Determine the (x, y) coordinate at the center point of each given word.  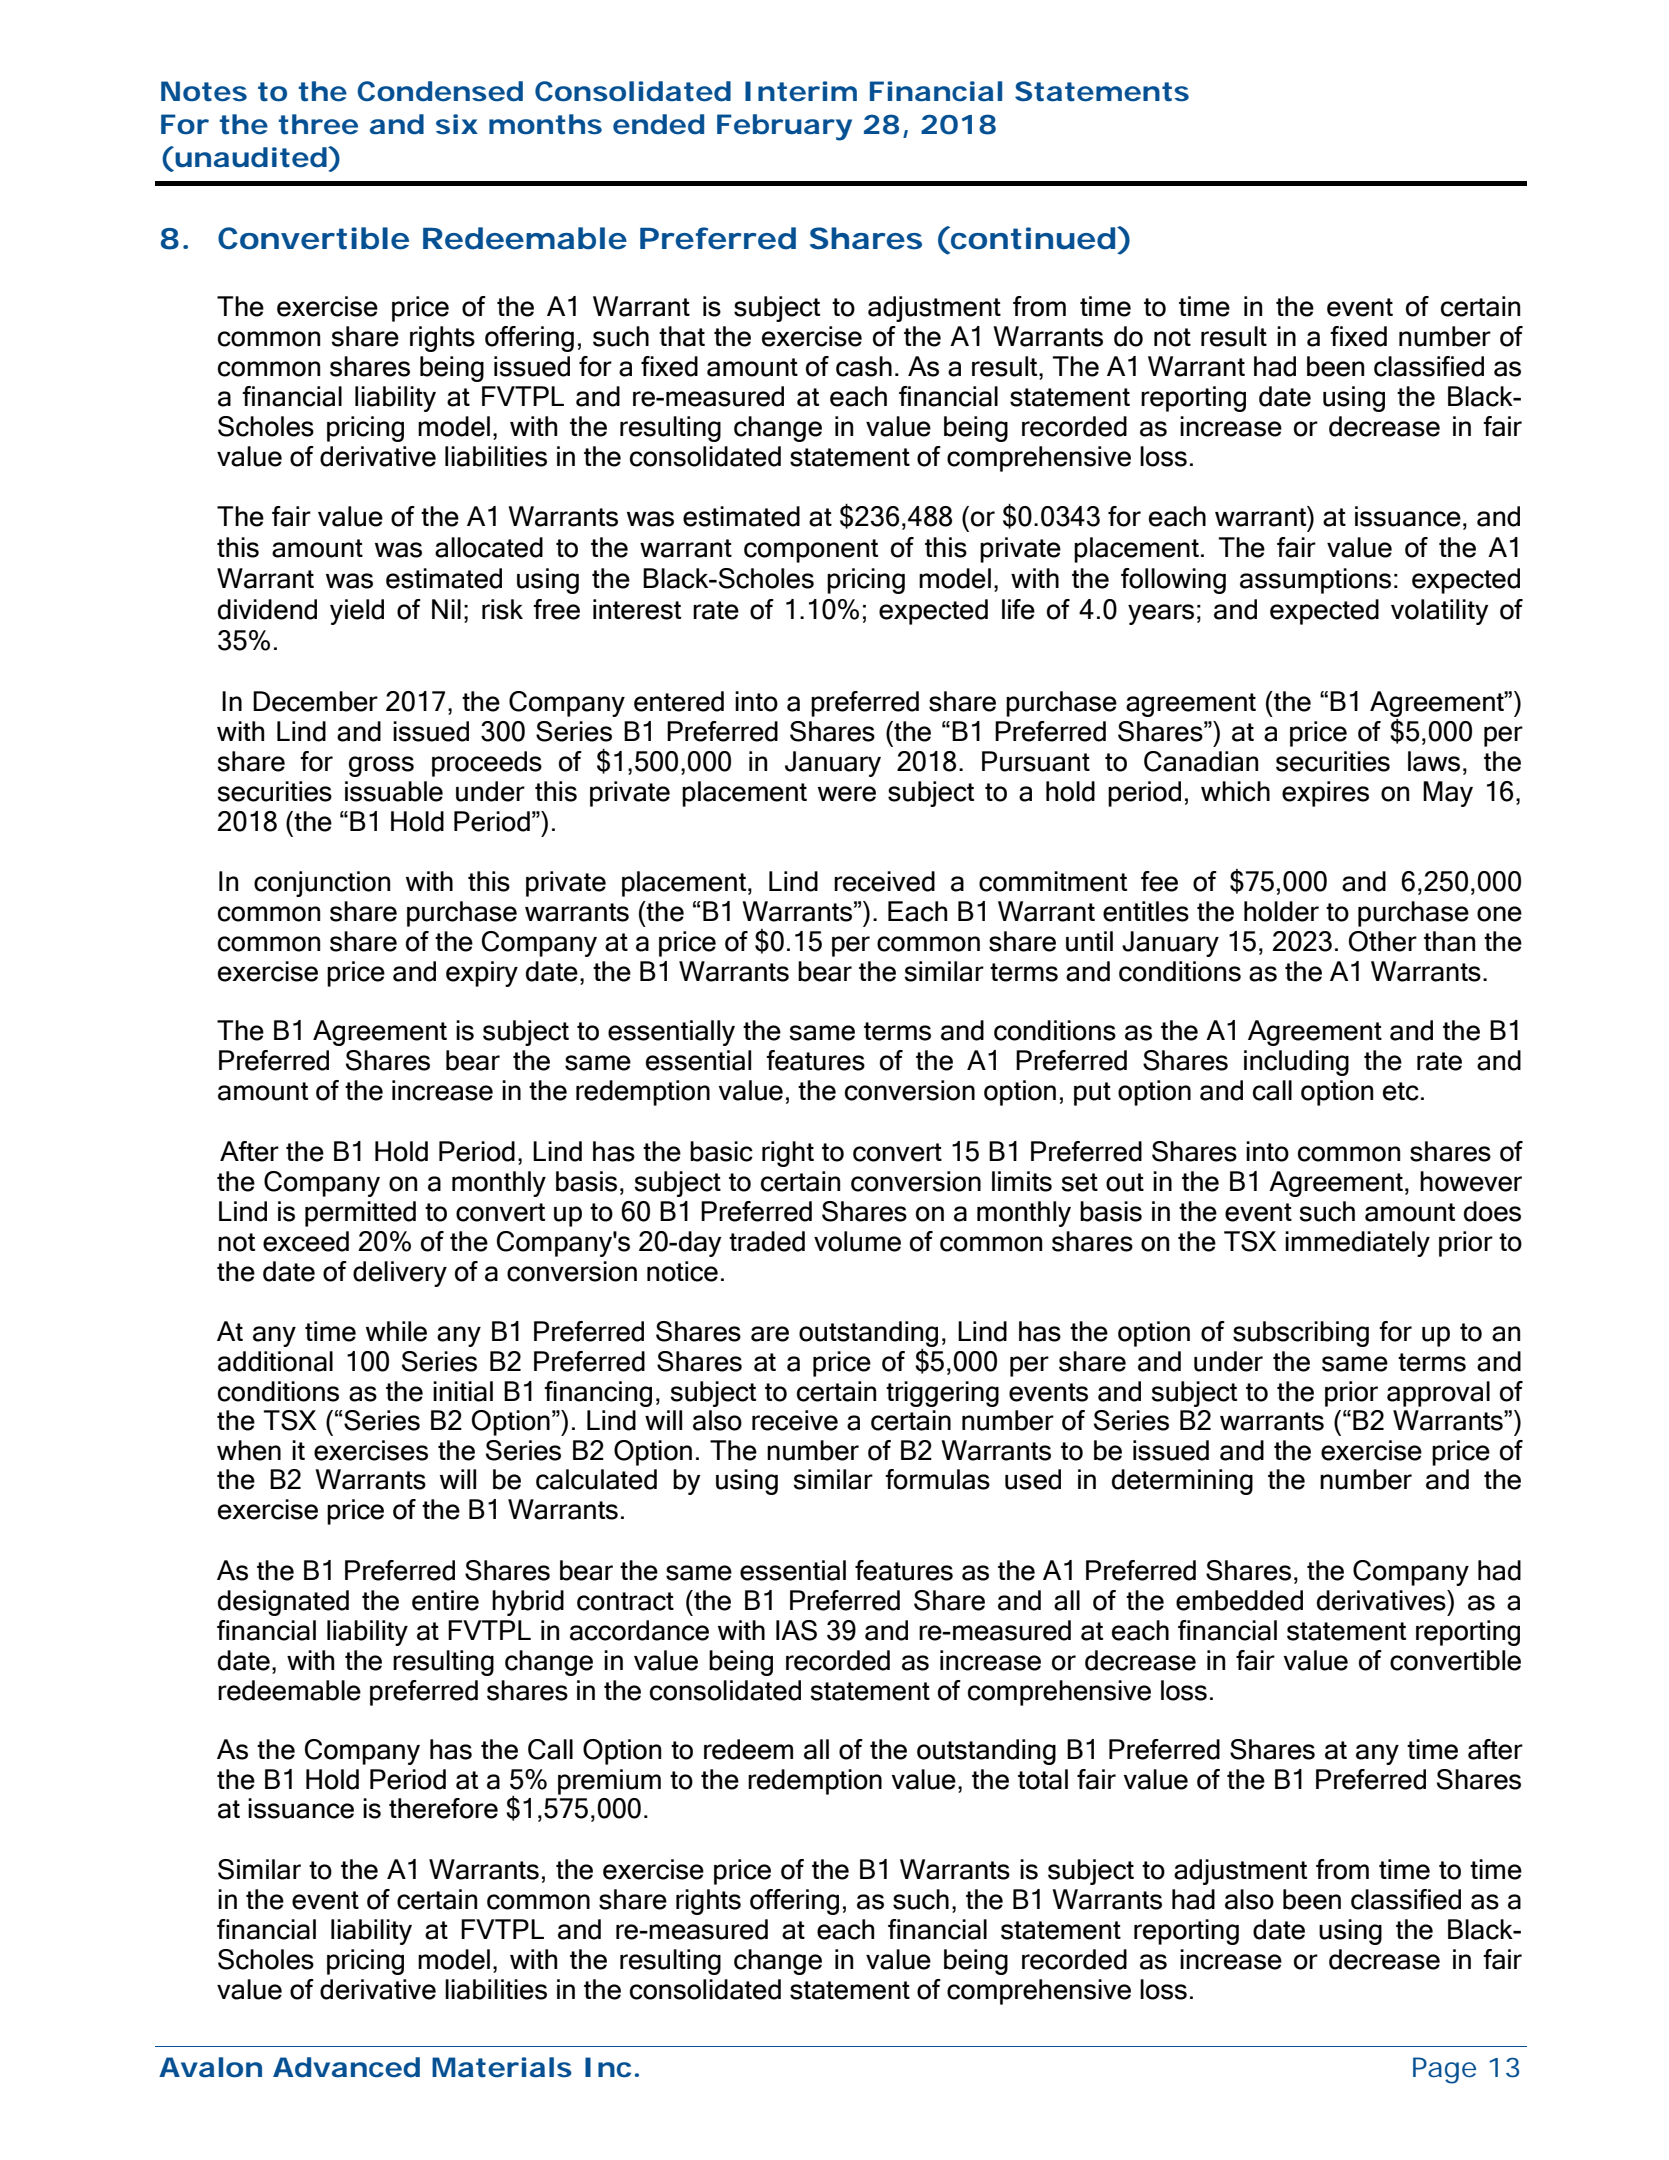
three (318, 124)
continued (1034, 239)
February (784, 127)
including (1296, 1063)
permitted (360, 1214)
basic (721, 1151)
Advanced (346, 2067)
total (1043, 1779)
